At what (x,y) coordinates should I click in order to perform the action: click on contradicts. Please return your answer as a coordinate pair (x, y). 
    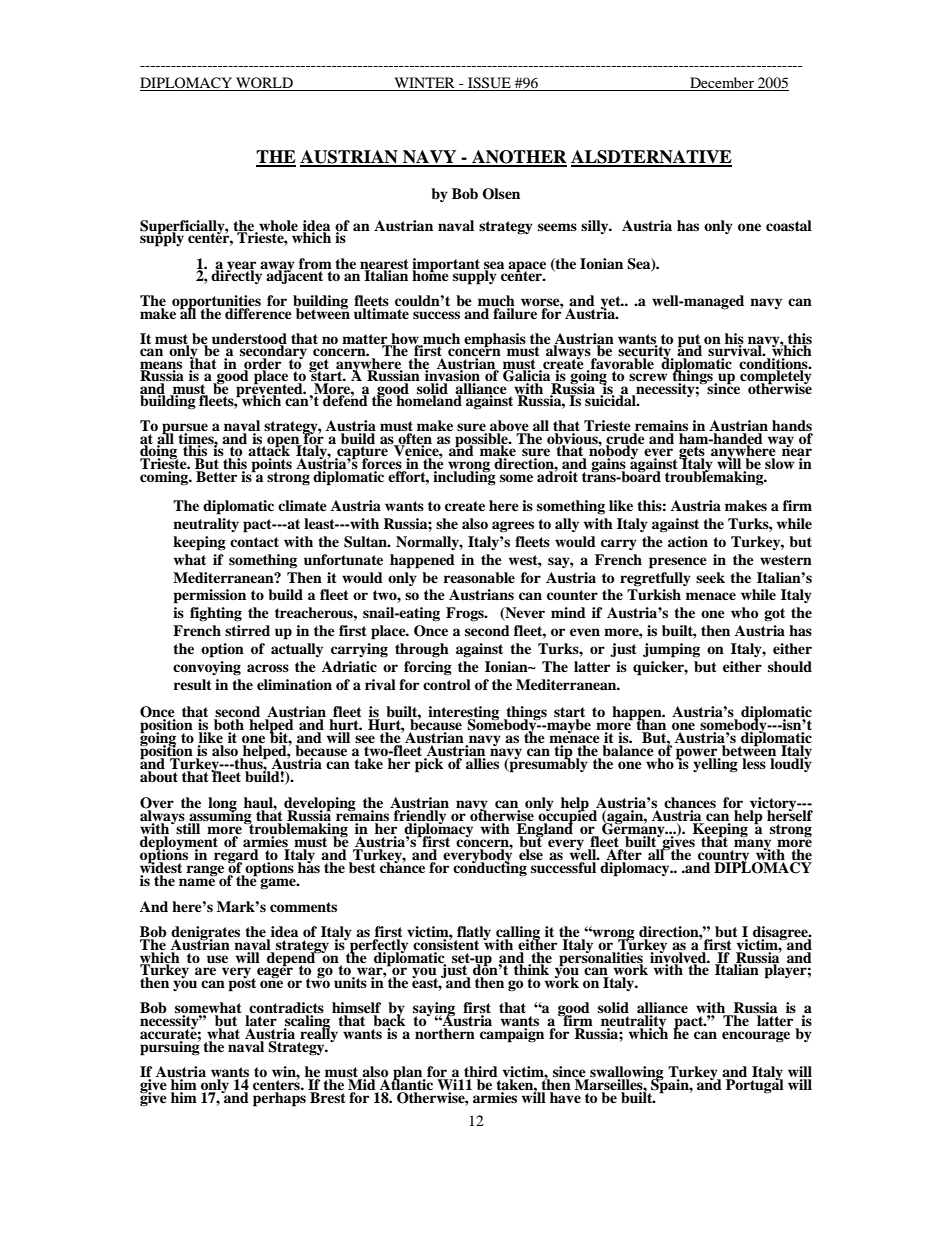
    Looking at the image, I should click on (286, 1009).
